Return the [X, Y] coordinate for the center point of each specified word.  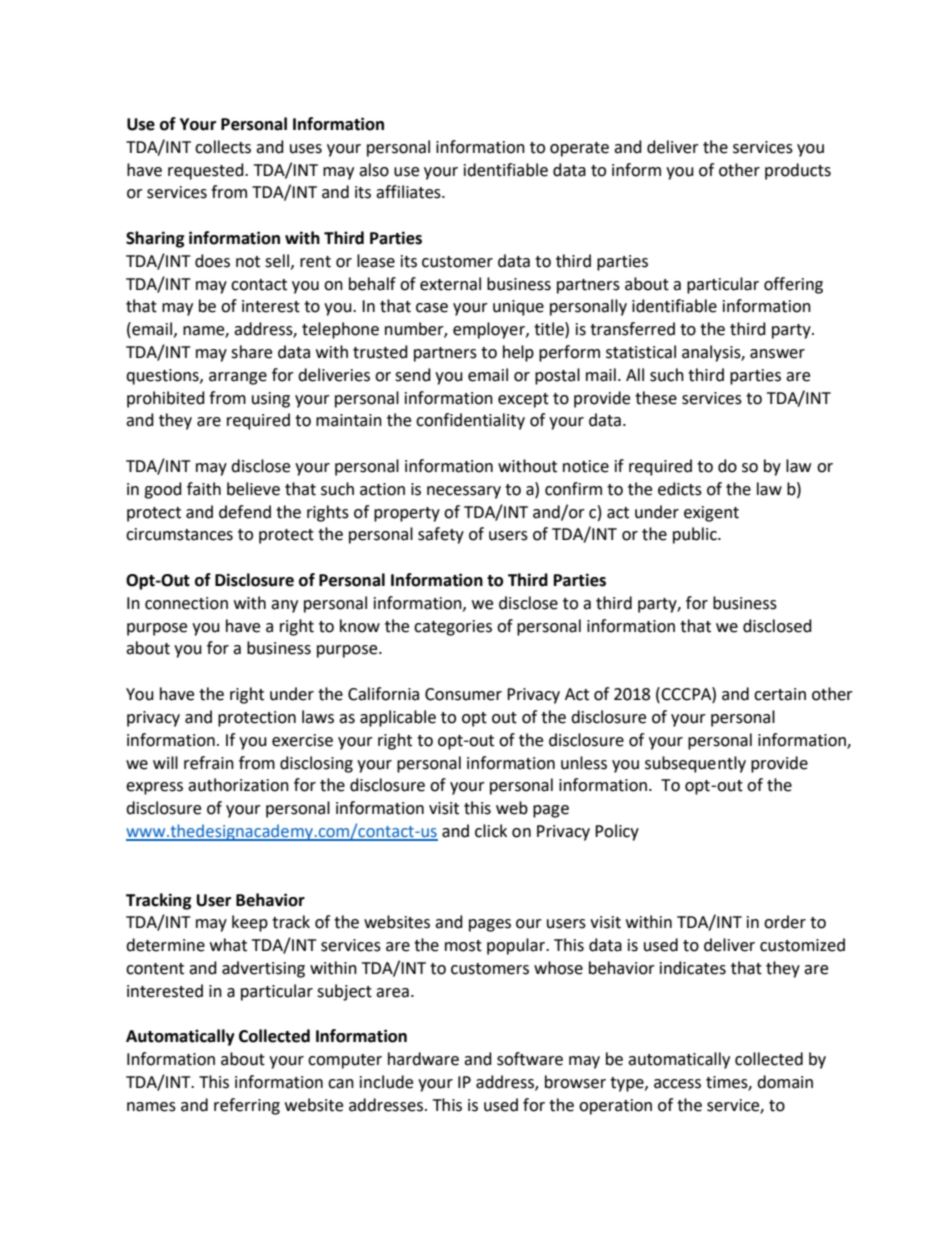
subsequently [695, 764]
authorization [238, 785]
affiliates [409, 192]
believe [253, 489]
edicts [680, 489]
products [798, 171]
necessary [464, 492]
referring [247, 1106]
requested [207, 171]
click [491, 831]
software [530, 1059]
